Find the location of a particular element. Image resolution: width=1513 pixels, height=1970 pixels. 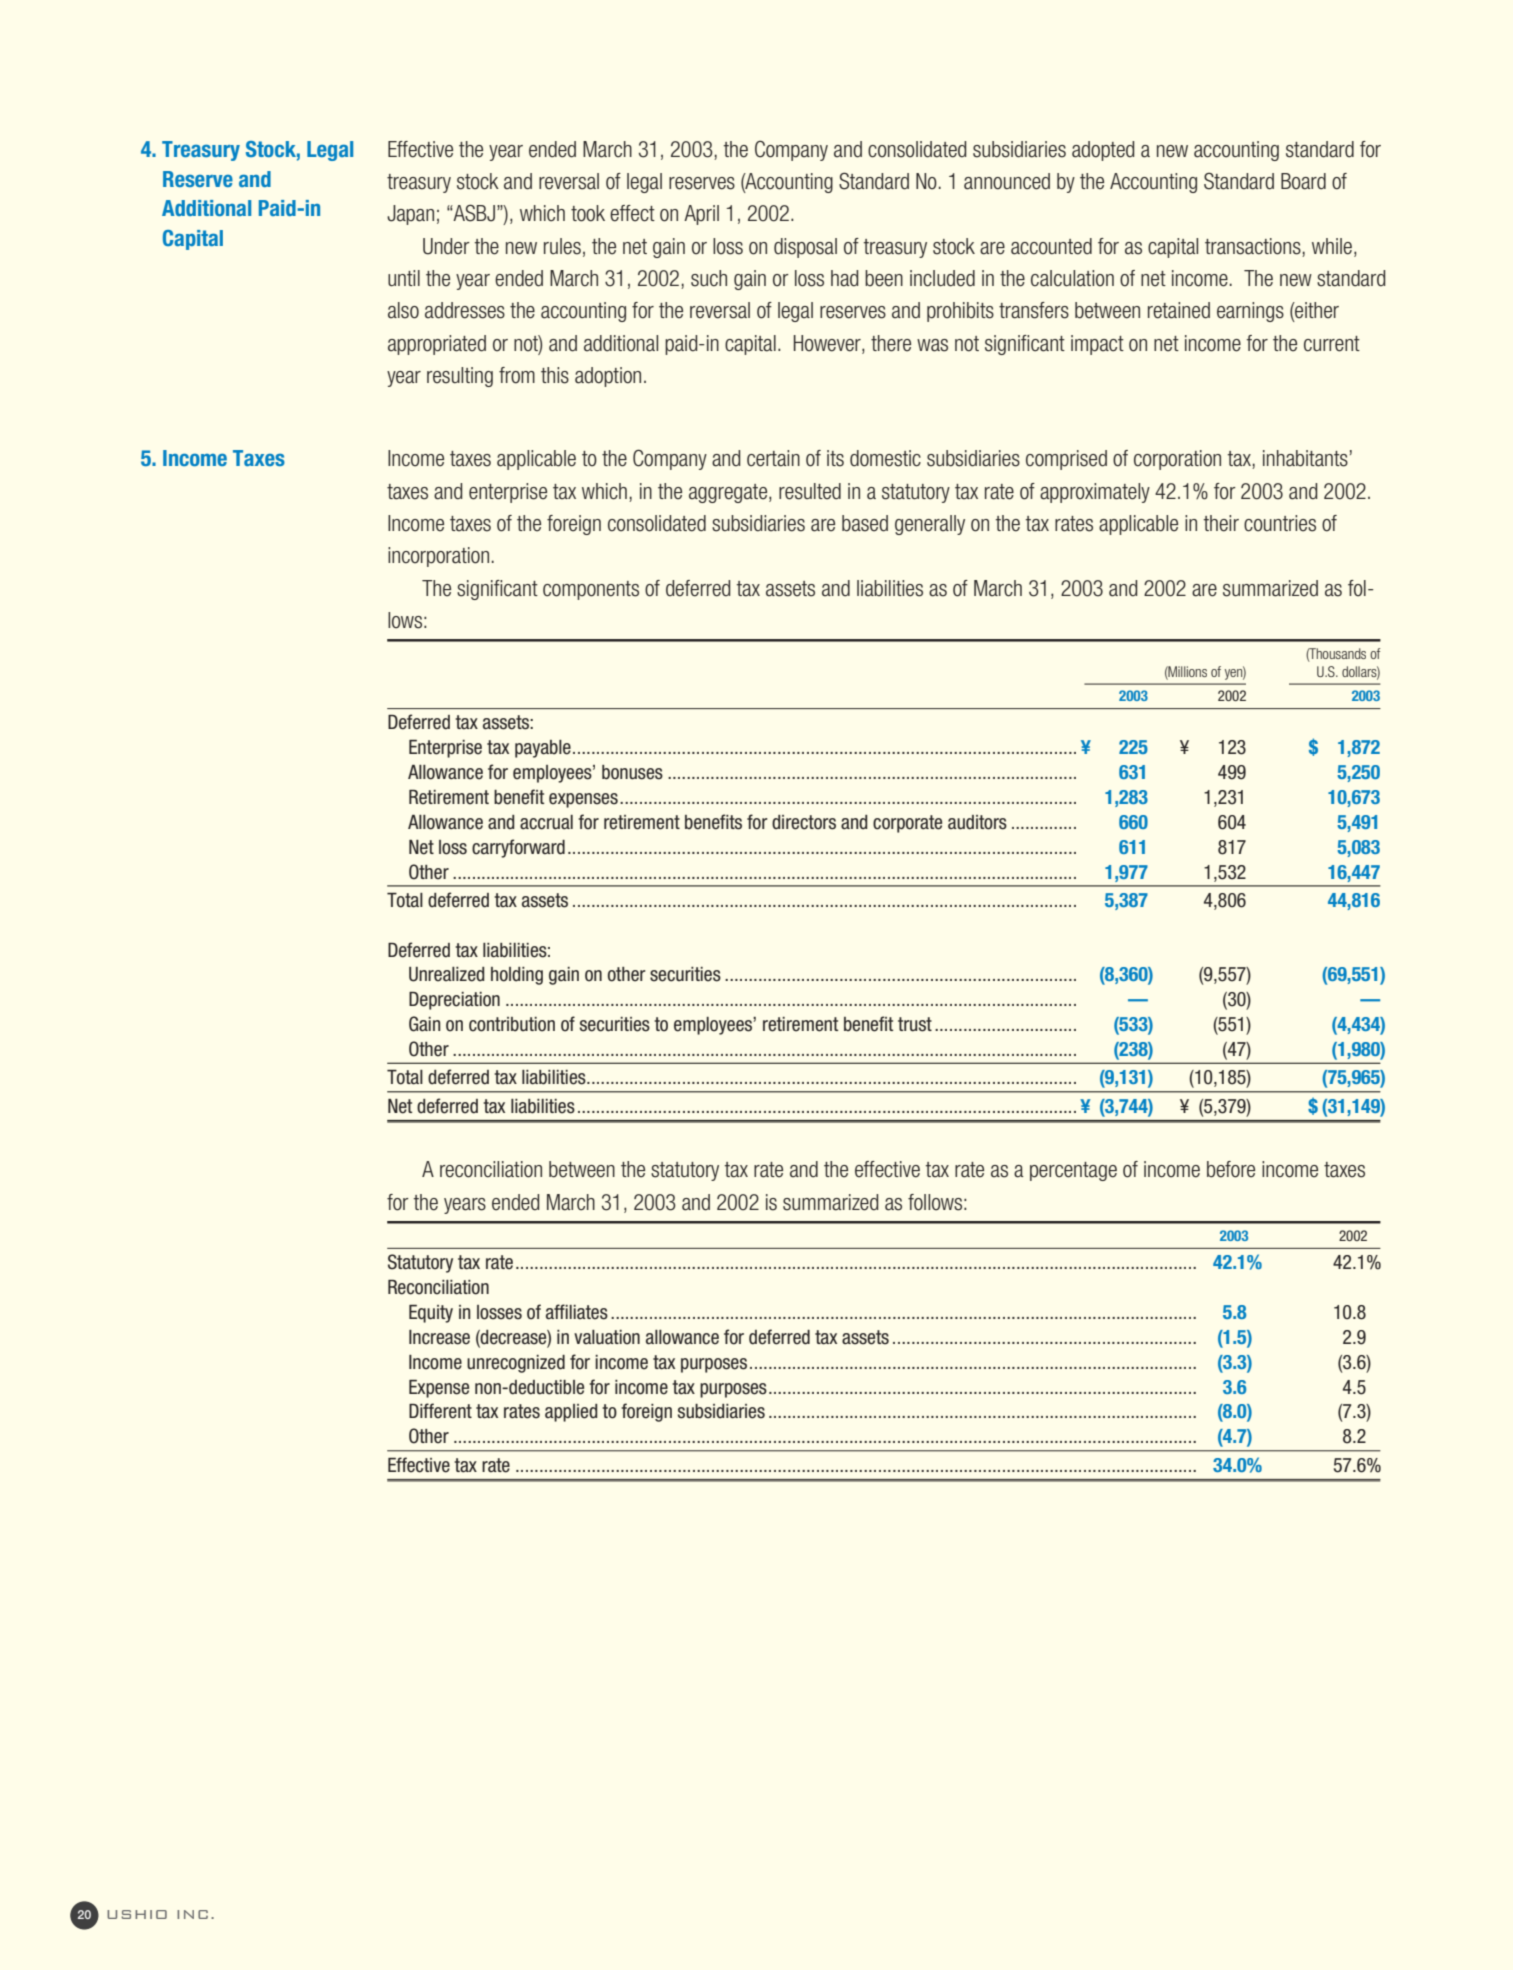

disposal is located at coordinates (805, 248).
